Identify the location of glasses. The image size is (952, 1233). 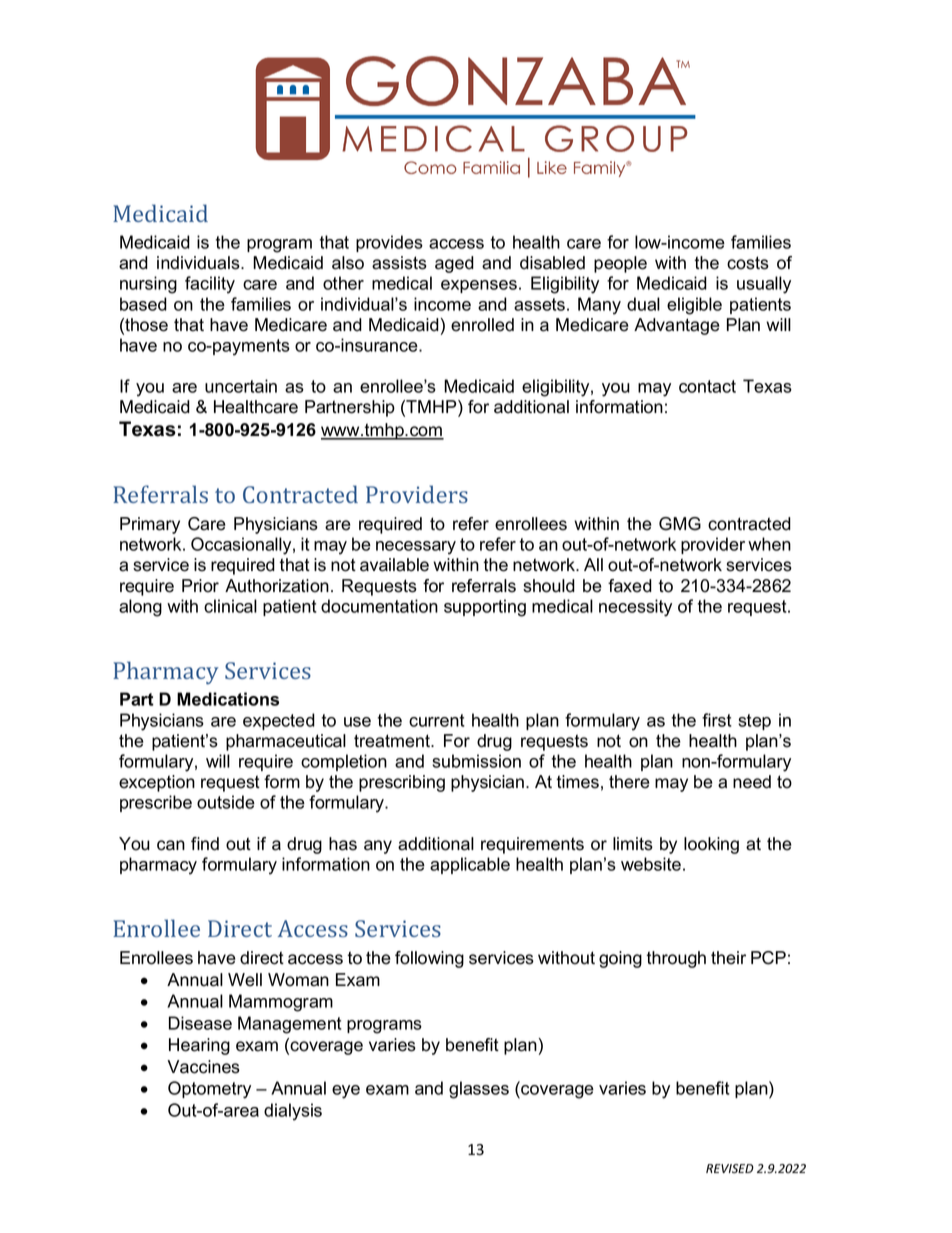
(479, 1090).
